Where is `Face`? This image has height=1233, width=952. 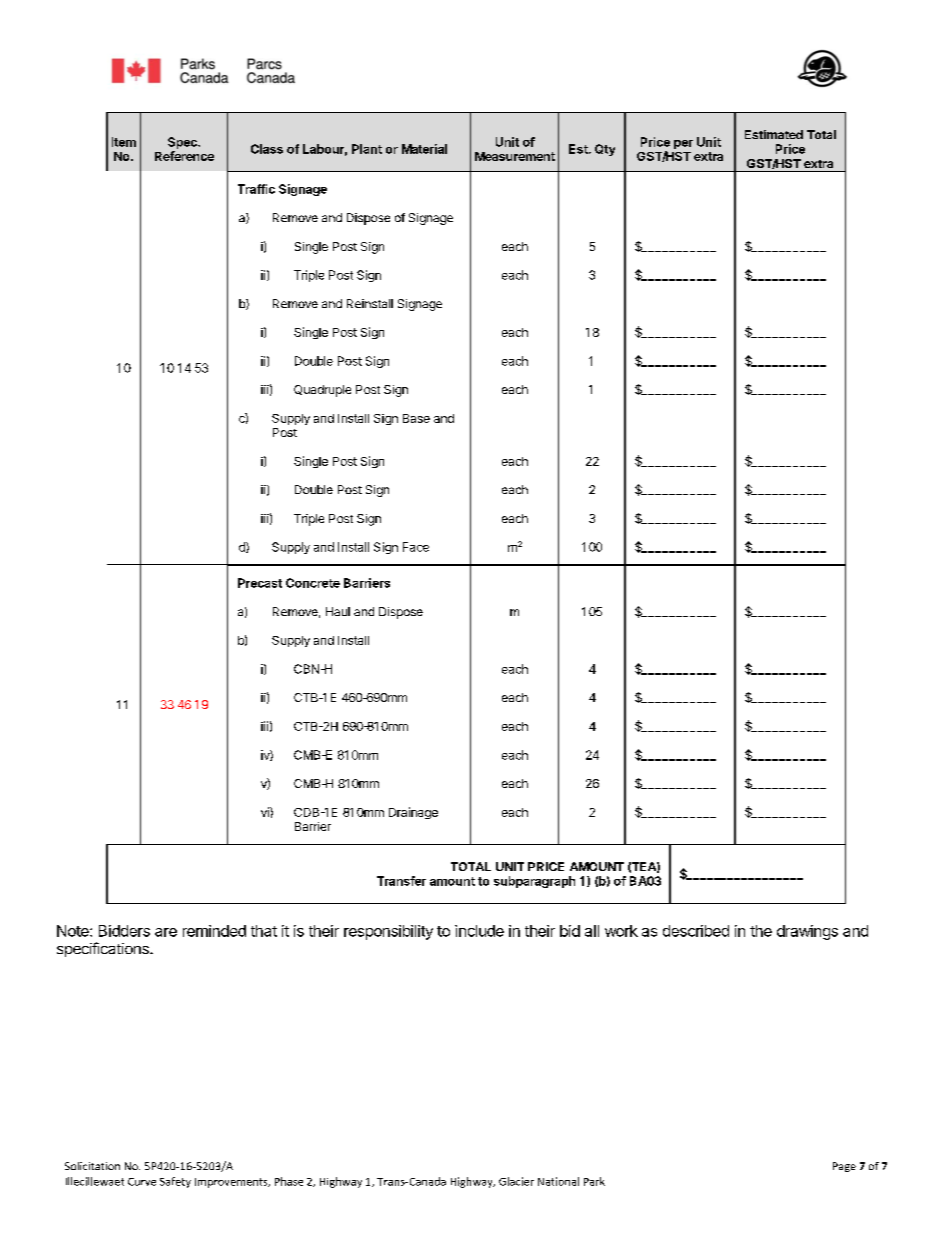 Face is located at coordinates (416, 547).
